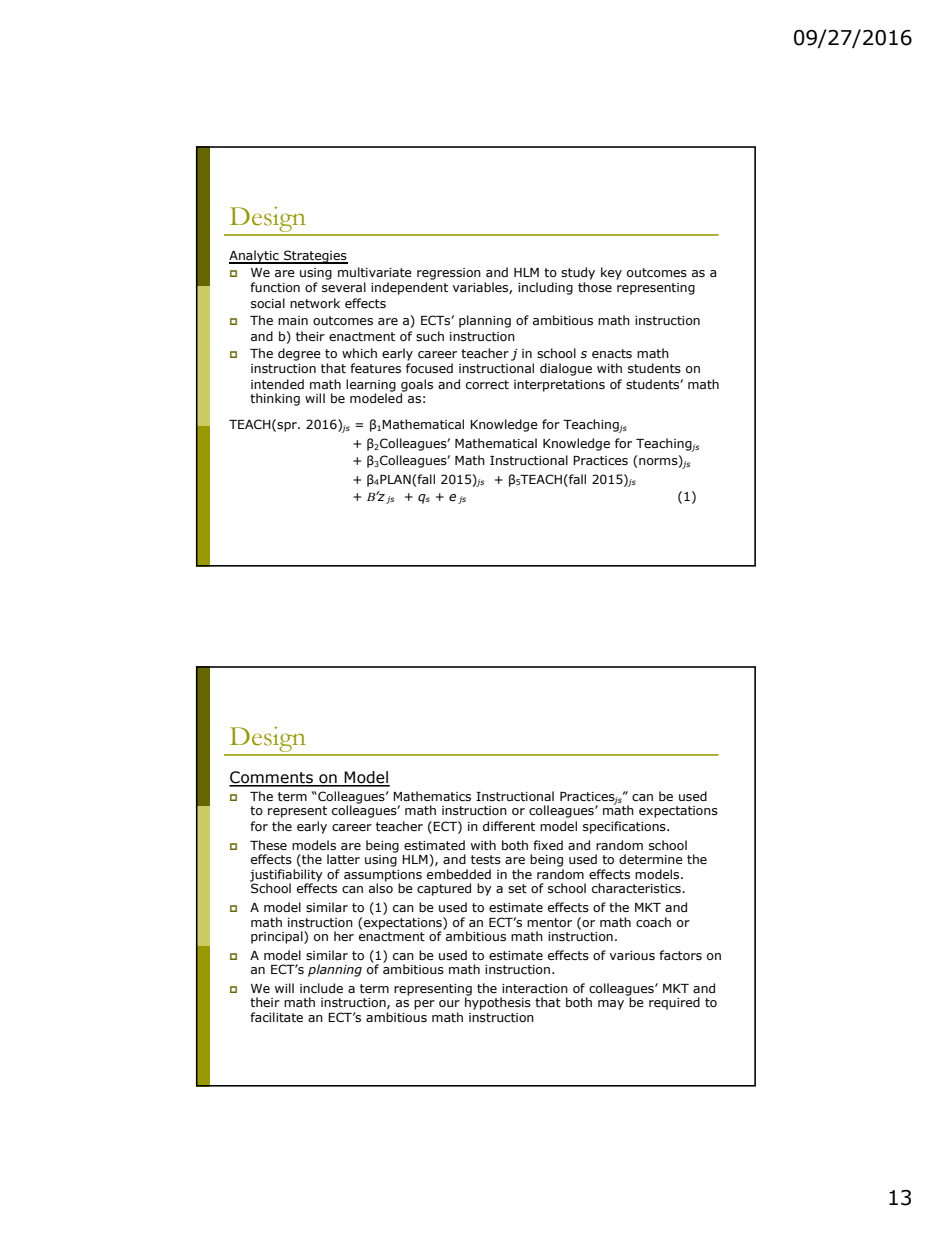 This page has height=1233, width=952. Describe the element at coordinates (625, 827) in the page. I see `specifications` at that location.
